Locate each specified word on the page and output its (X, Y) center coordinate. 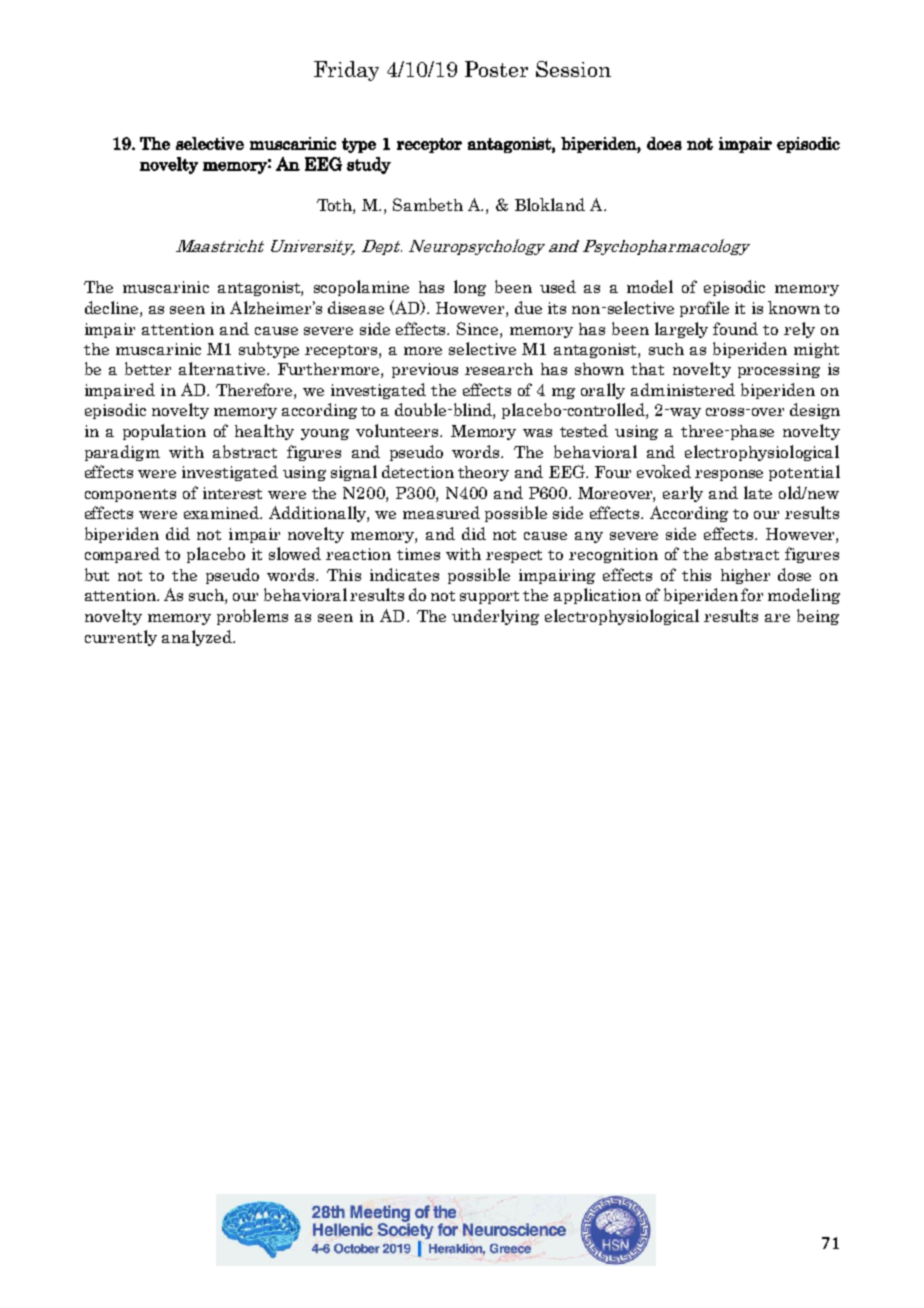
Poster (496, 69)
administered (683, 389)
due (528, 307)
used (558, 286)
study (369, 165)
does (664, 143)
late (758, 492)
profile (704, 309)
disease (356, 307)
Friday (346, 71)
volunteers (398, 430)
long (470, 288)
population (164, 432)
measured (441, 512)
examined (223, 512)
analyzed (198, 638)
